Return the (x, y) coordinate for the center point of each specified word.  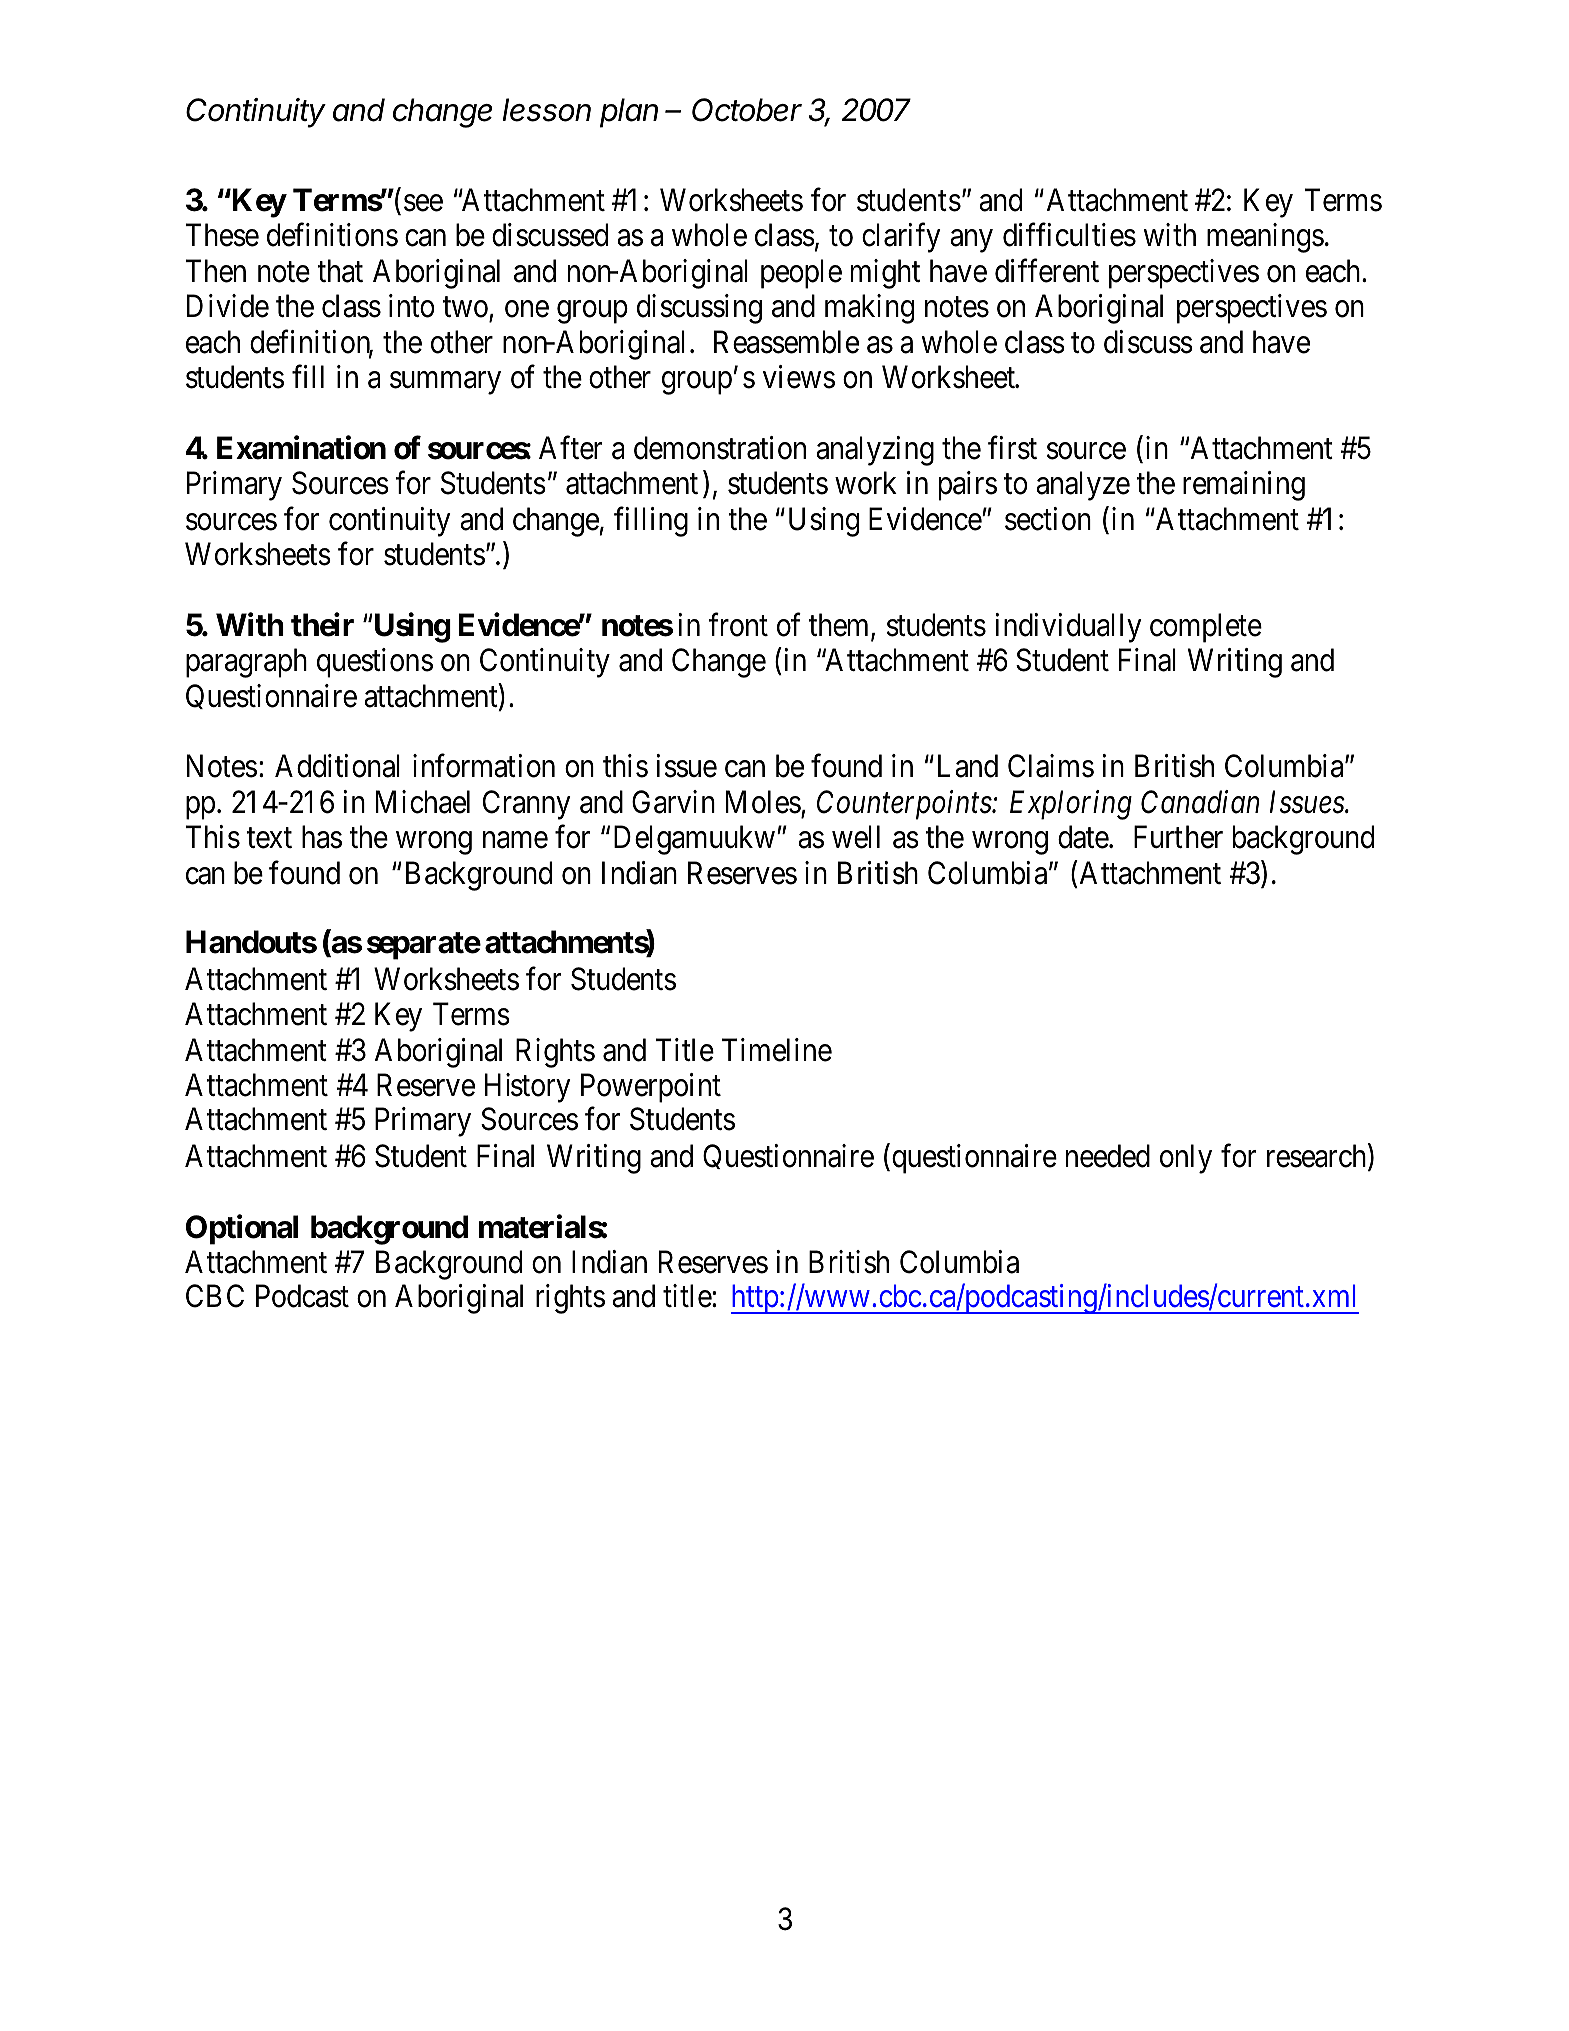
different (1047, 271)
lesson (547, 110)
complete (1206, 628)
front (738, 625)
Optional (242, 1230)
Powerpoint (651, 1088)
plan (629, 113)
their (322, 625)
